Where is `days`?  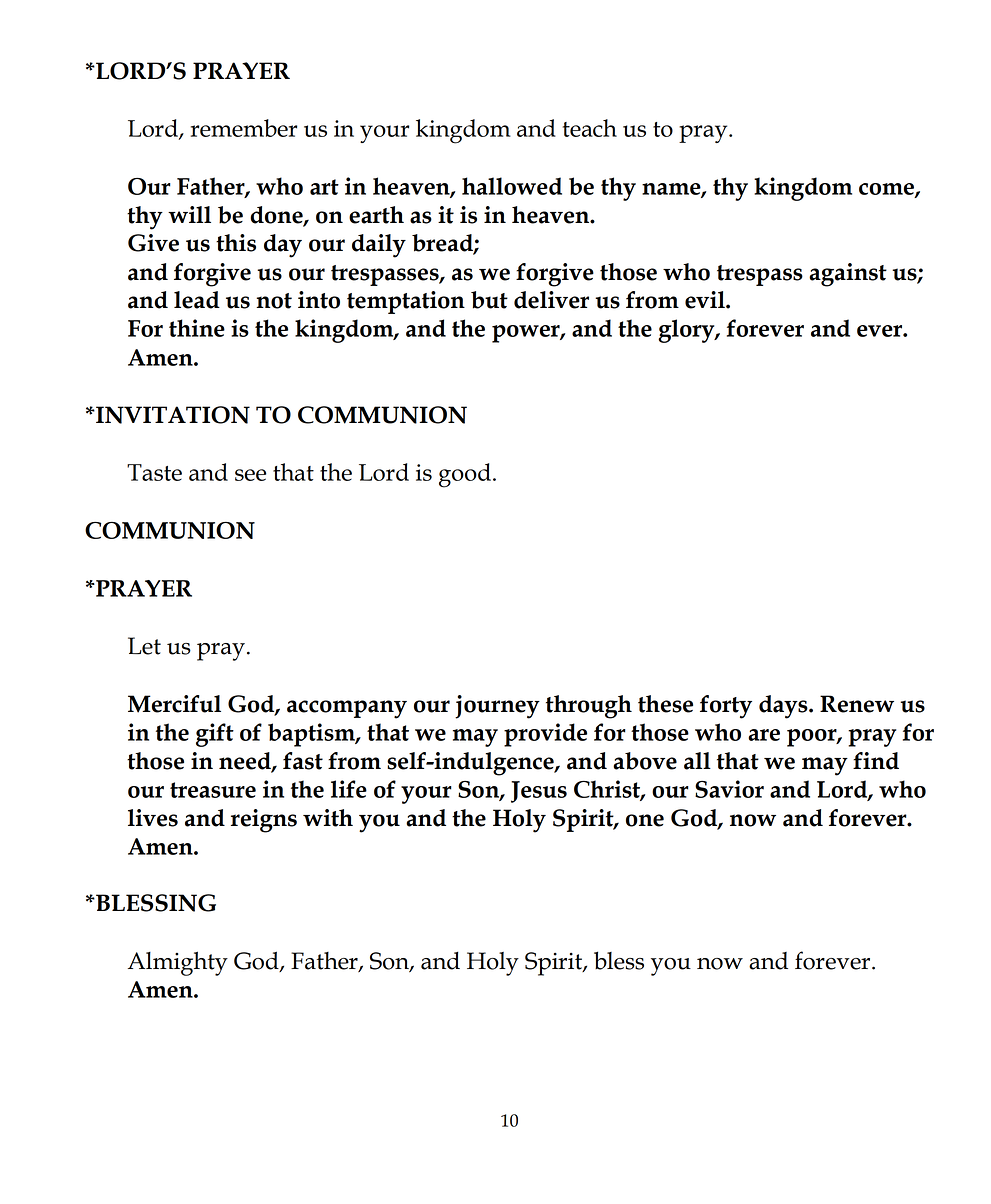 days is located at coordinates (784, 707).
